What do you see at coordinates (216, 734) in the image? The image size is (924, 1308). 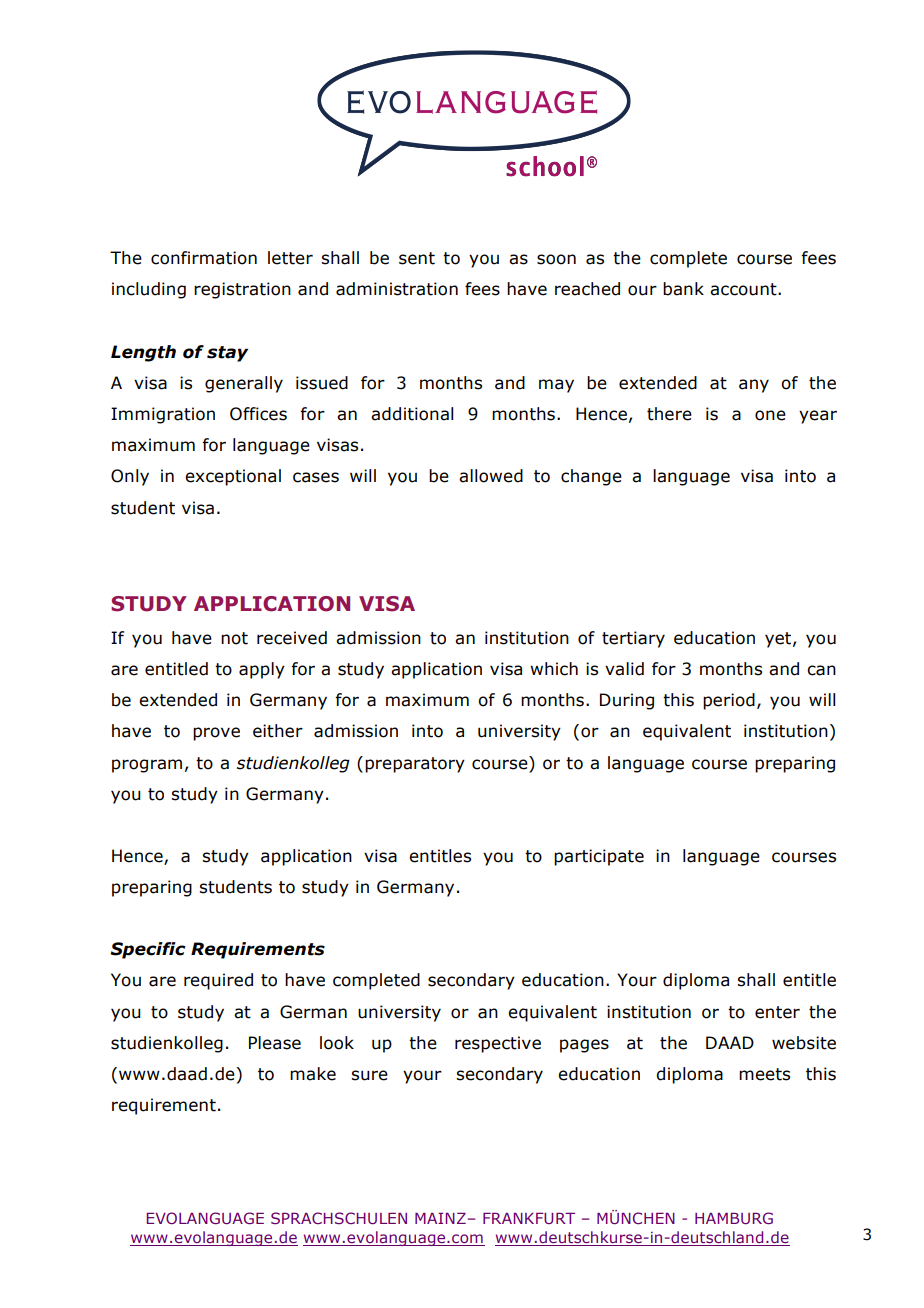 I see `prove` at bounding box center [216, 734].
